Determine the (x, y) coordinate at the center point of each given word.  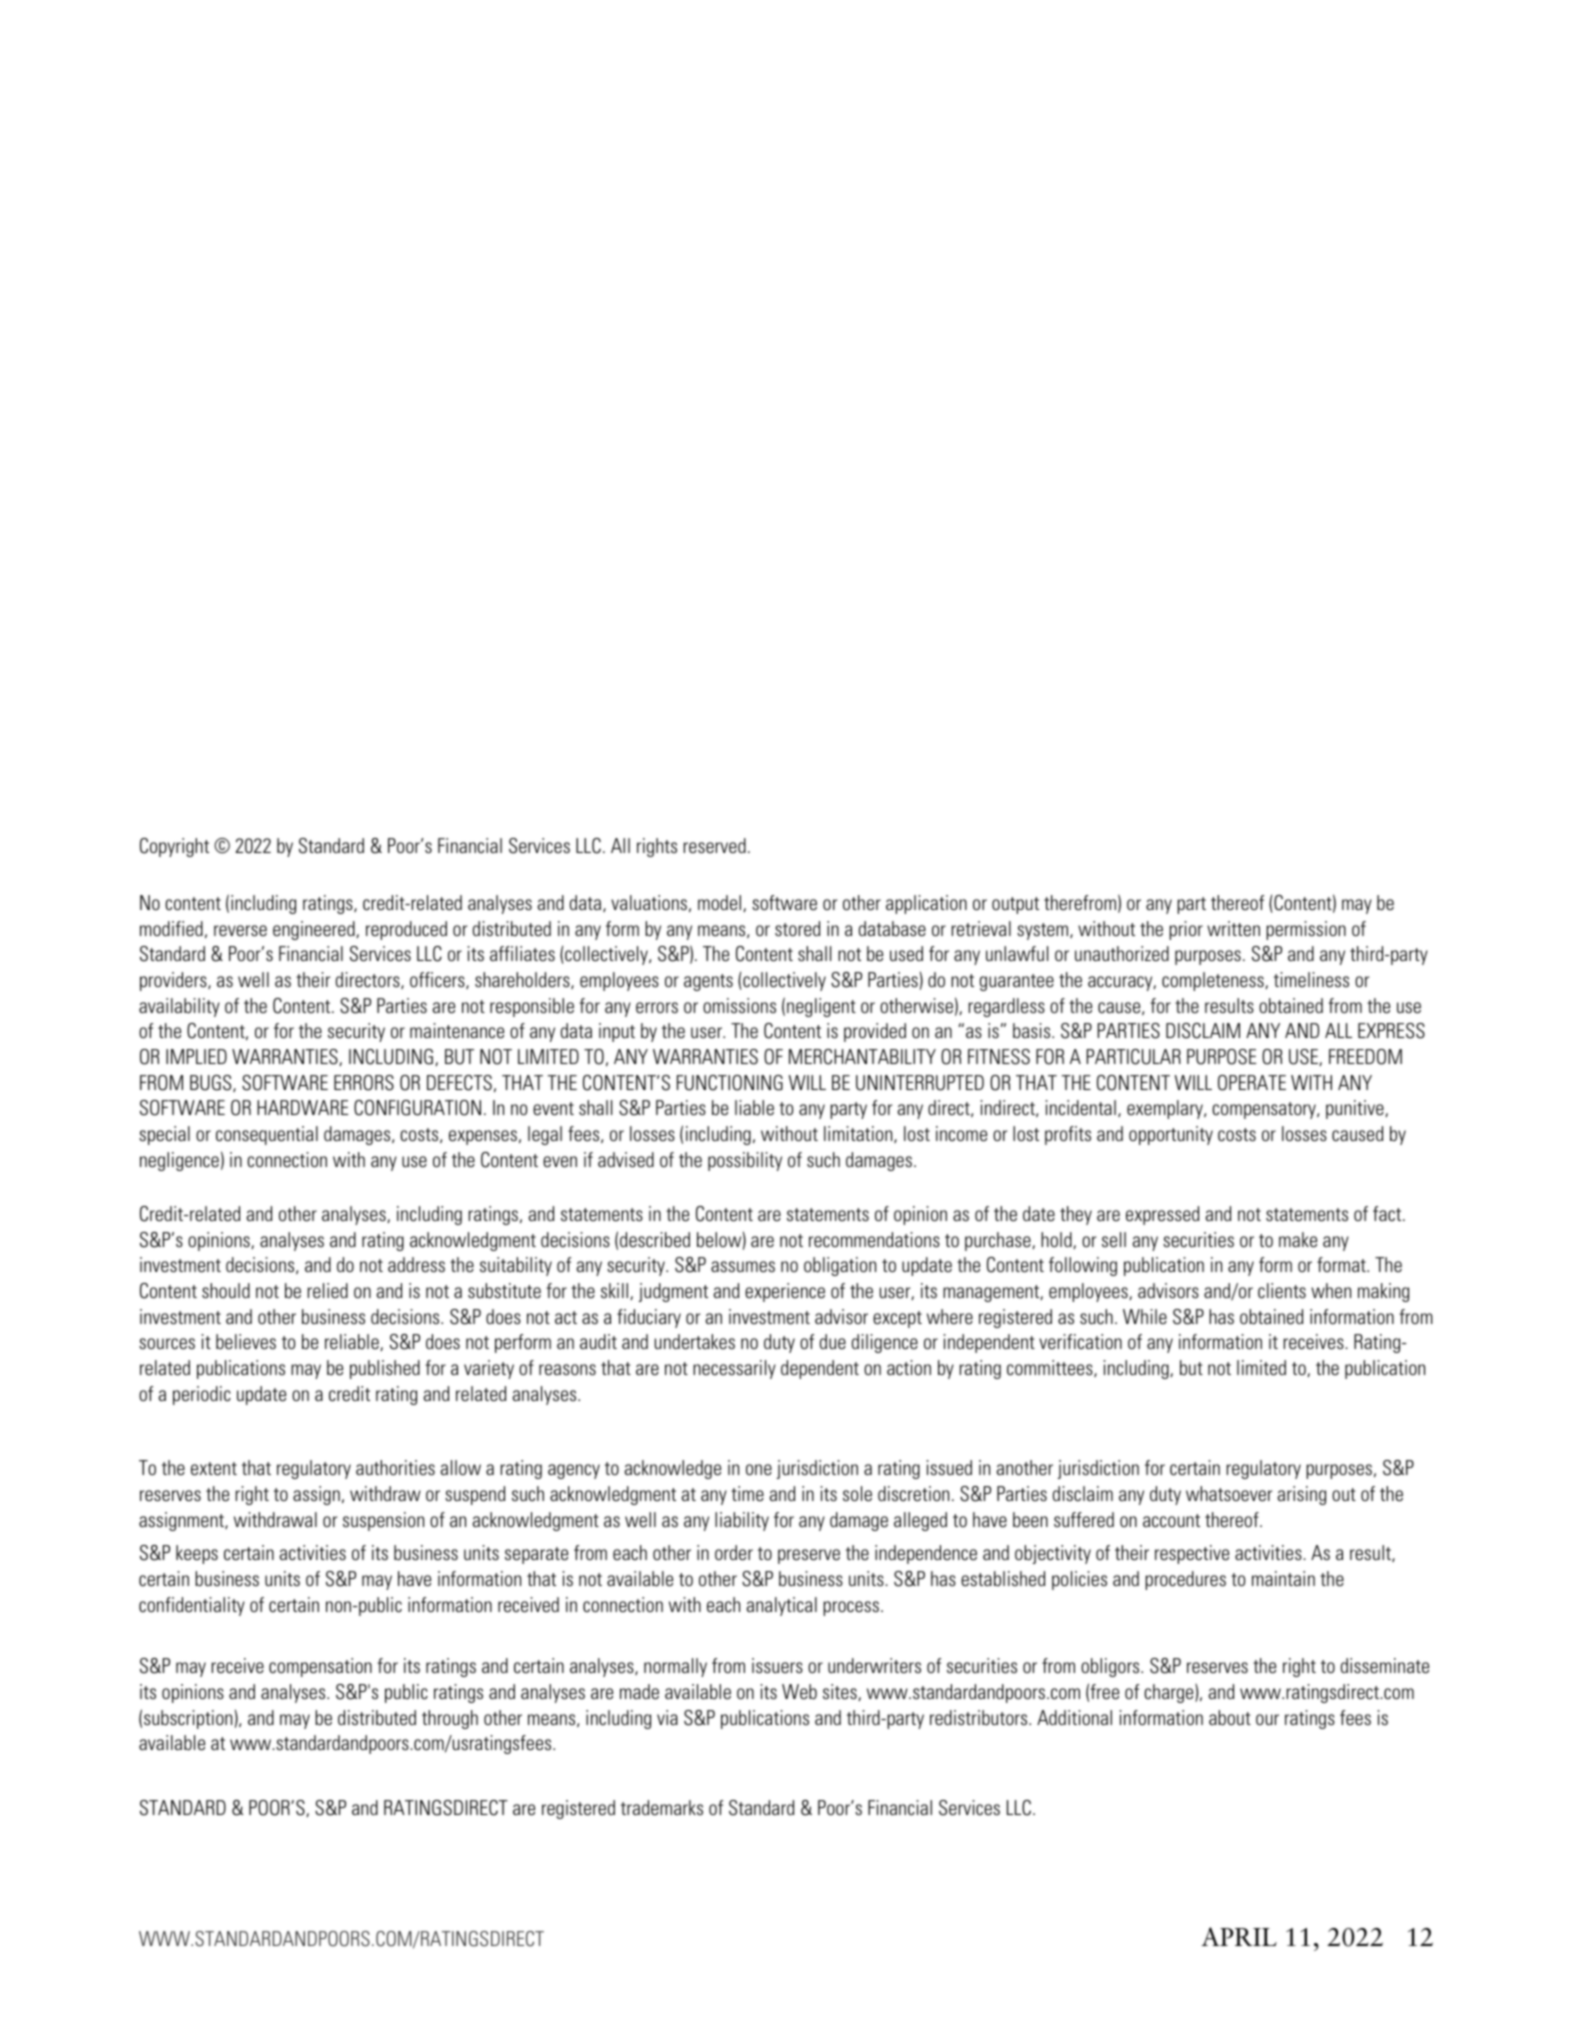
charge (1170, 1693)
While (1145, 1316)
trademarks (662, 1807)
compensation (320, 1667)
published (385, 1369)
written (1233, 928)
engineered (315, 930)
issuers (777, 1665)
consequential (267, 1135)
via (667, 1717)
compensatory (1265, 1110)
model (721, 903)
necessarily (734, 1369)
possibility (745, 1161)
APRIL (1239, 1936)
